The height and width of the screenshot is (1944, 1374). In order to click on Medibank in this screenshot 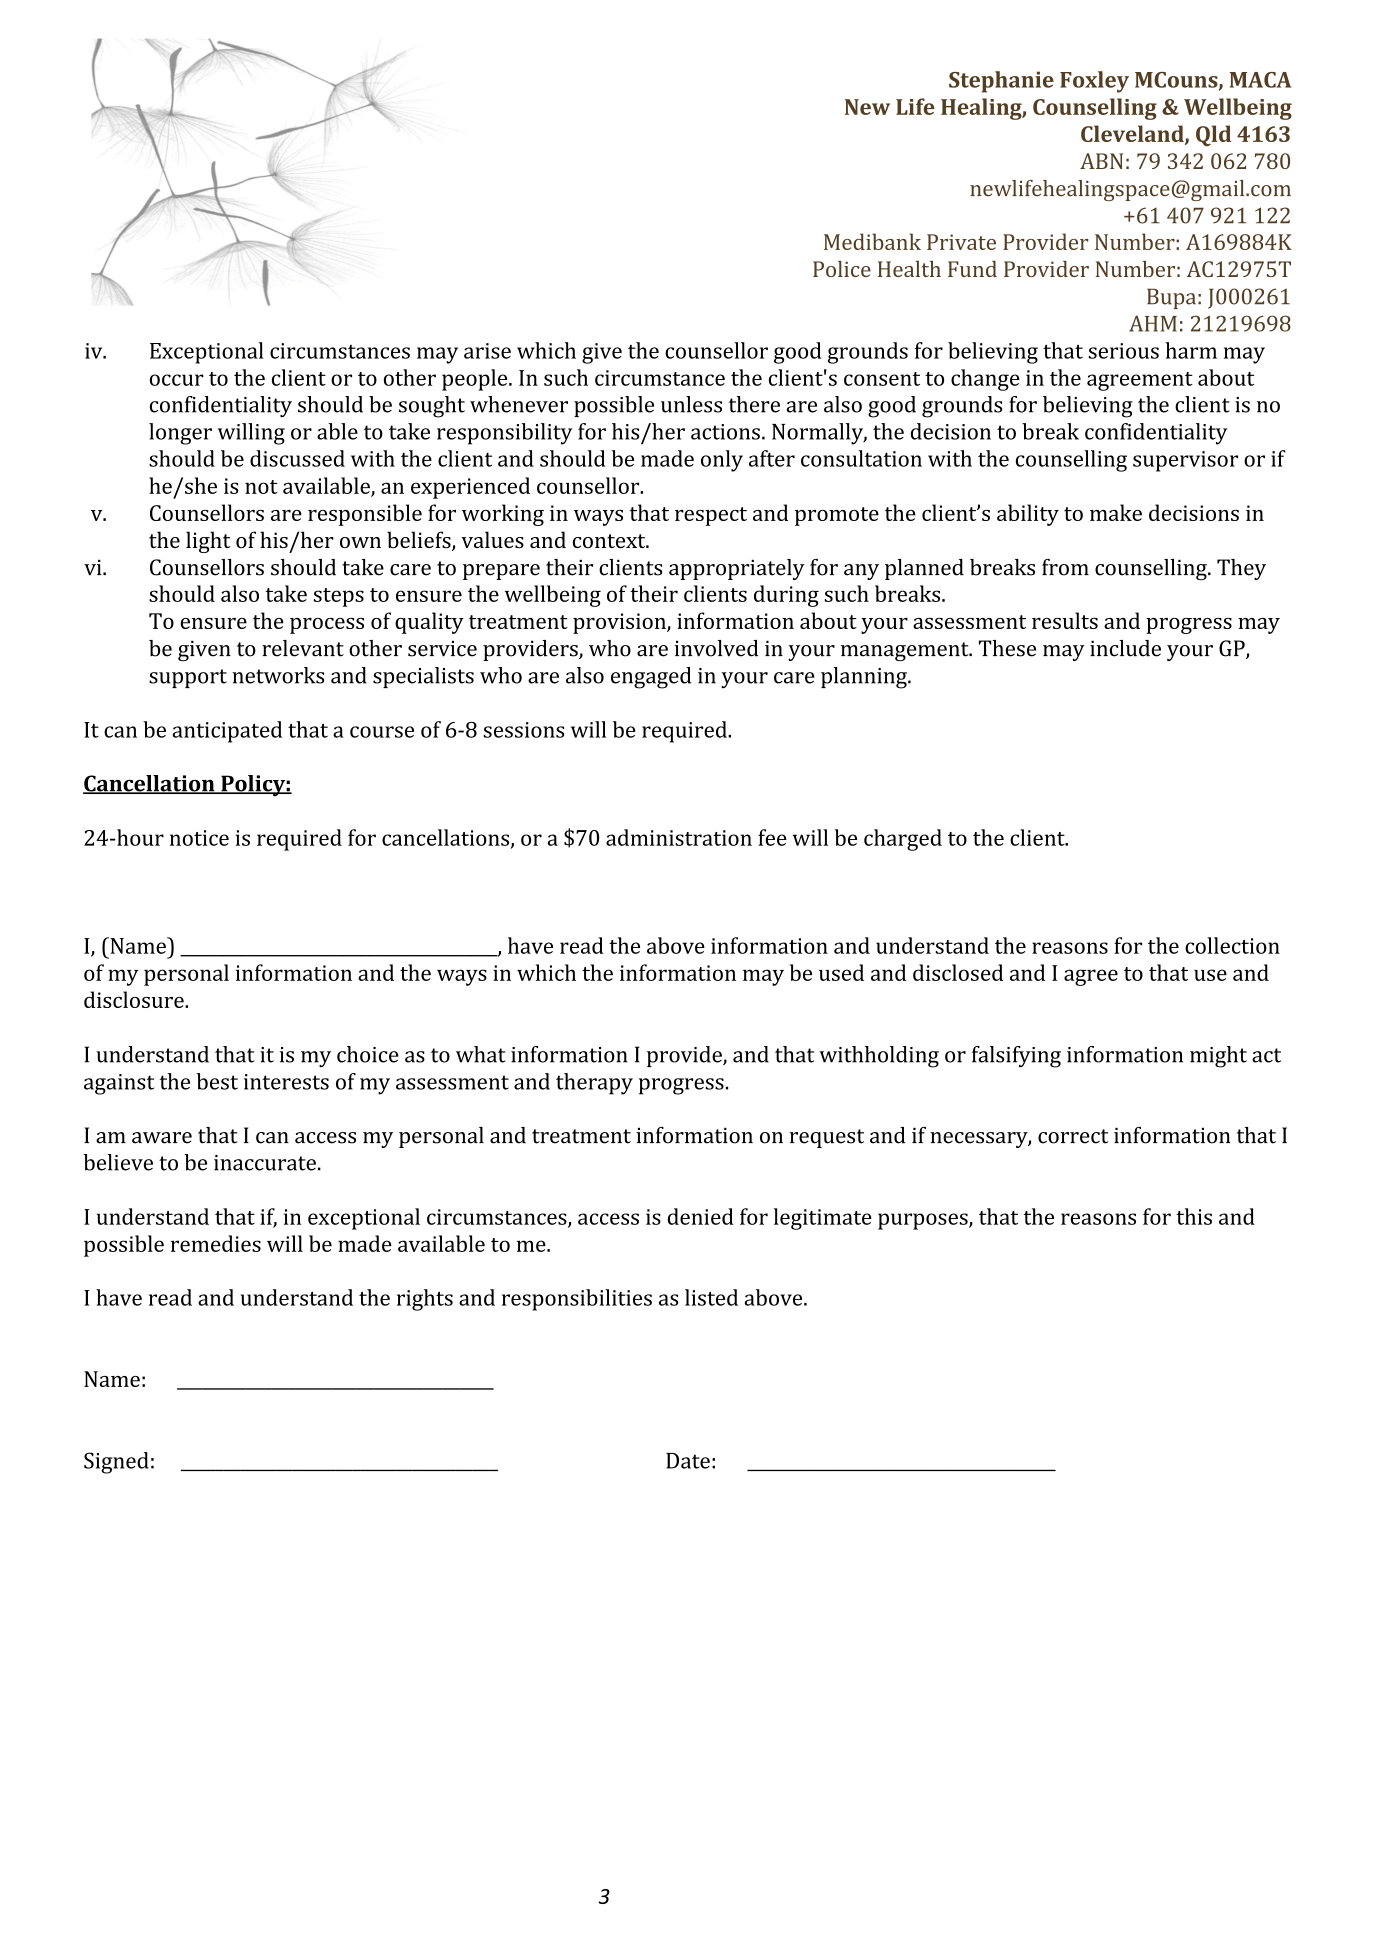, I will do `click(872, 241)`.
